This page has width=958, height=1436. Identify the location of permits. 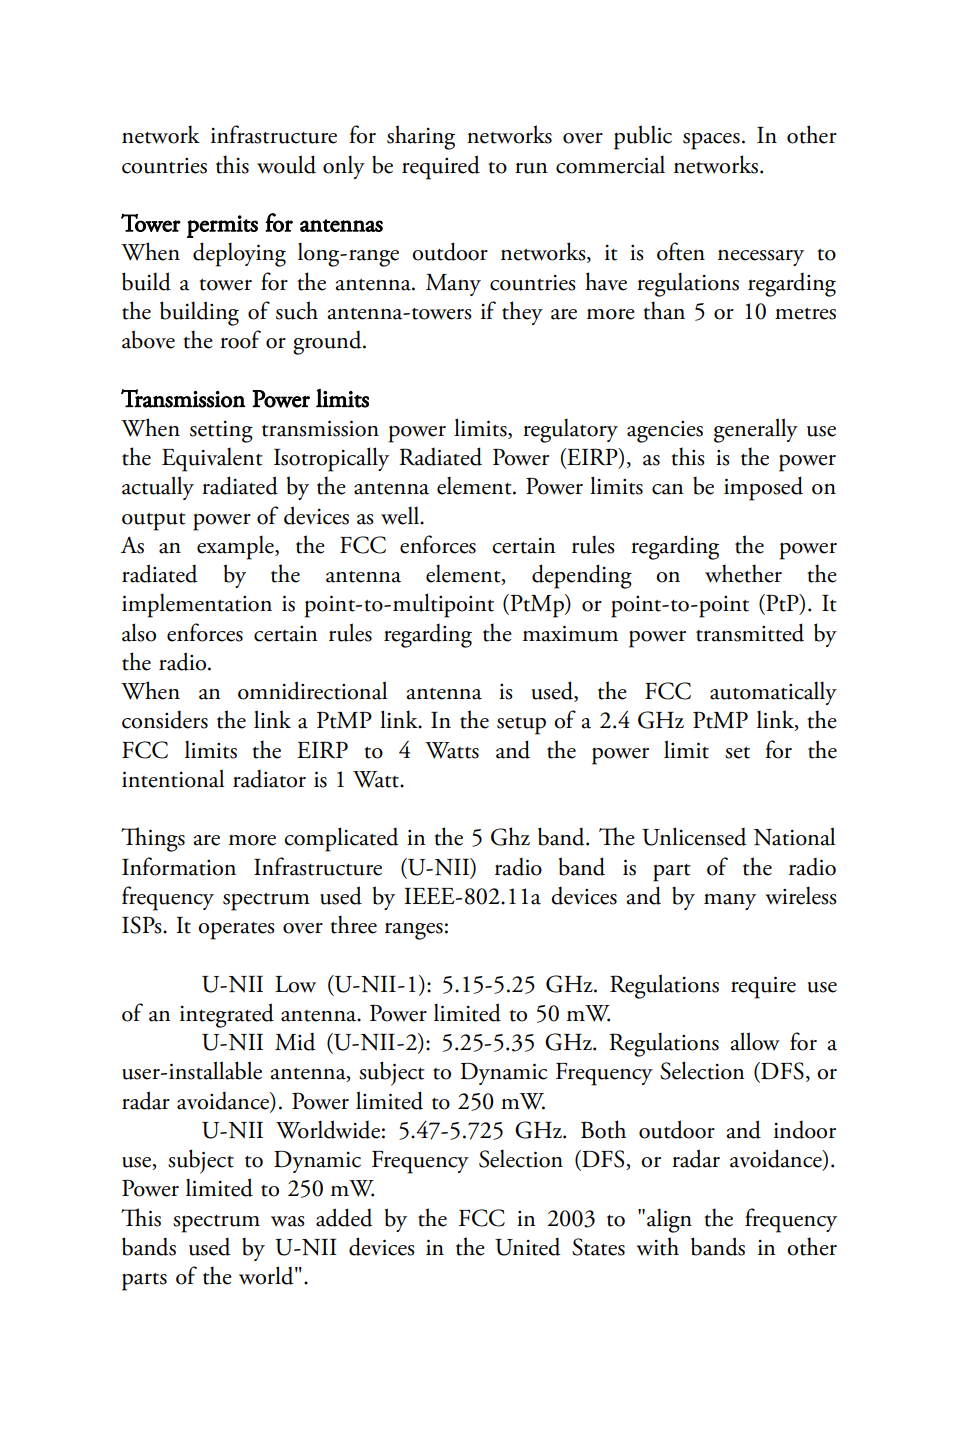
(222, 226).
